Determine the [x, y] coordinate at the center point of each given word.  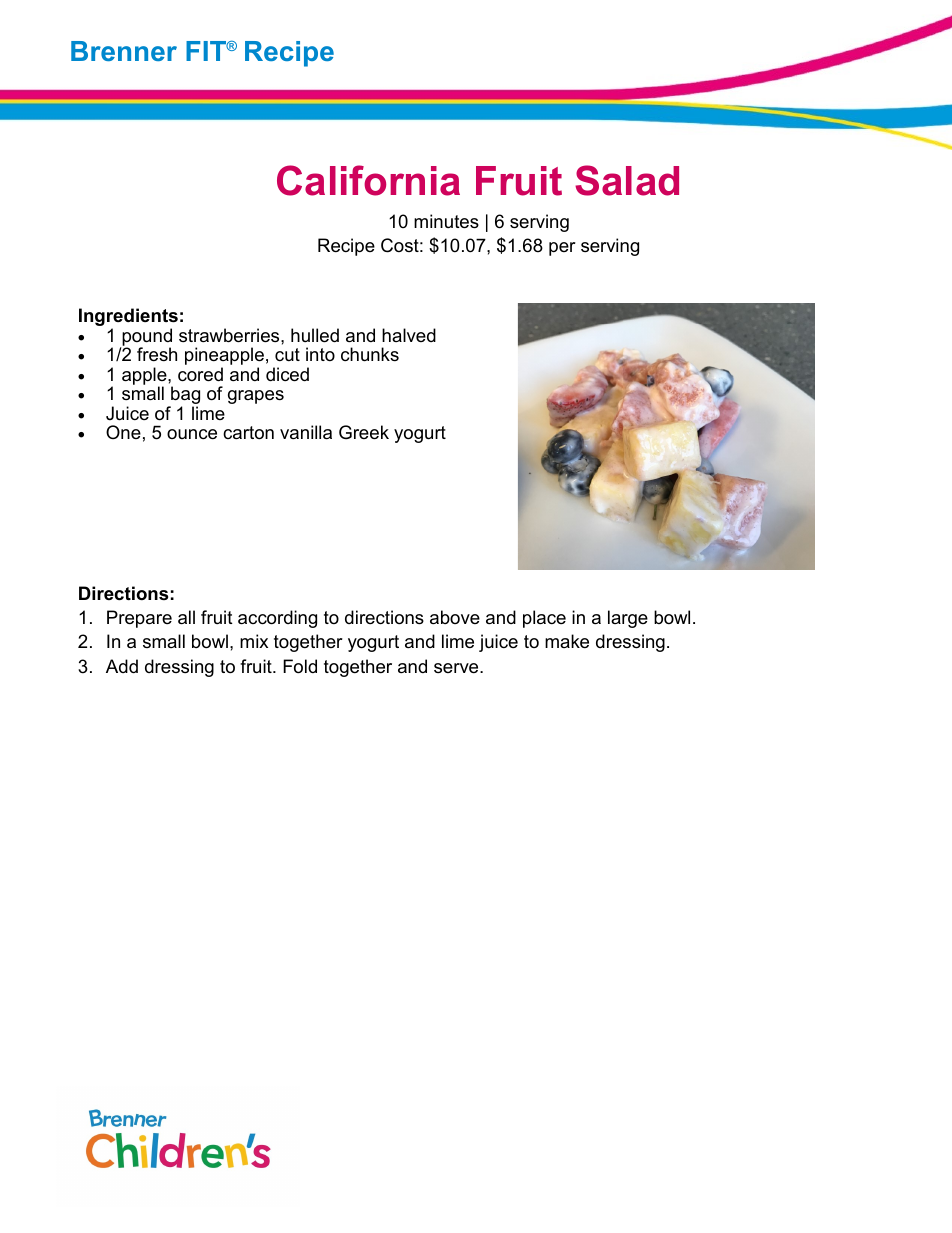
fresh [157, 354]
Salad [627, 180]
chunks [370, 354]
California [368, 180]
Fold [300, 666]
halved [409, 335]
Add [122, 666]
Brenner [124, 51]
